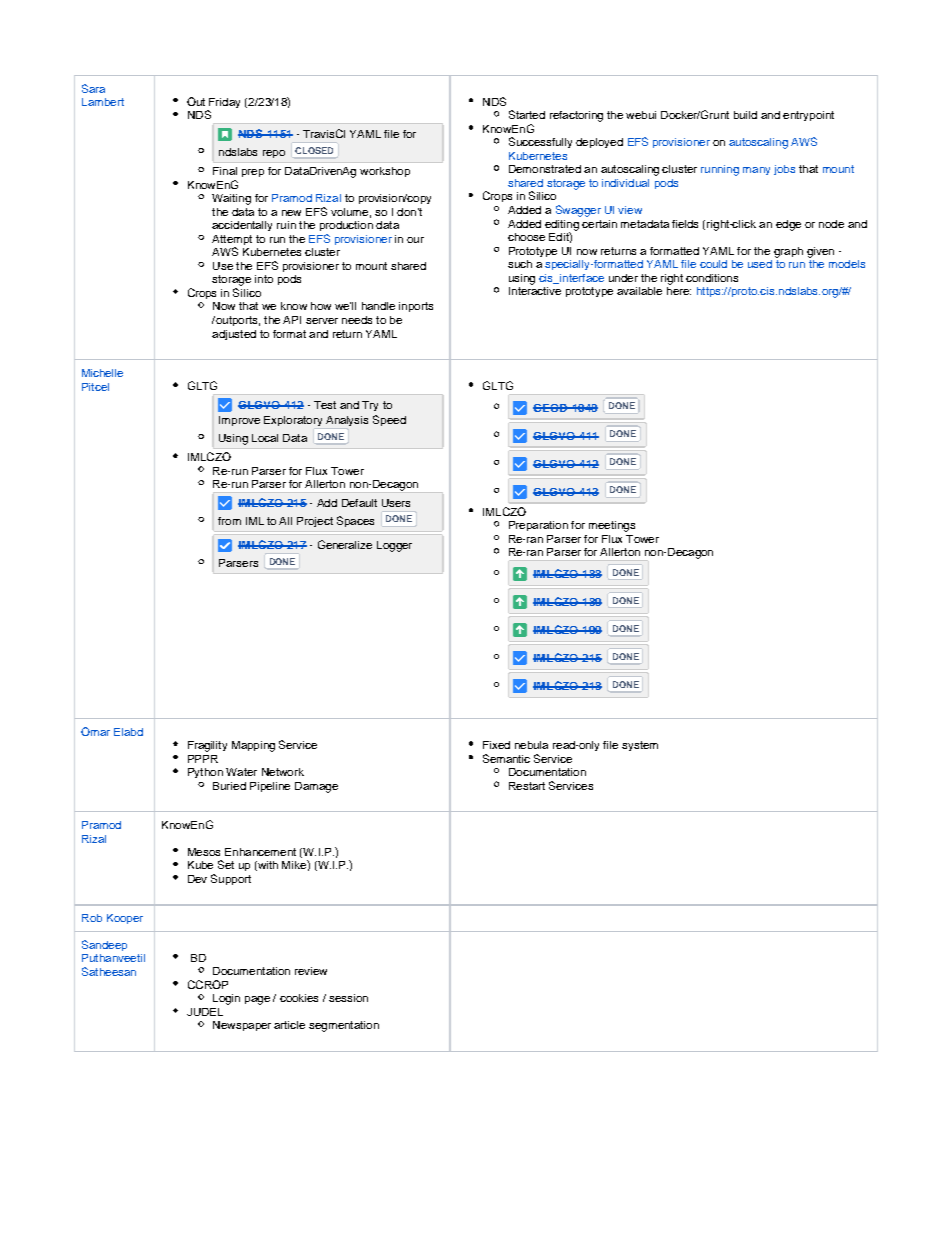 This page has width=952, height=1233. Describe the element at coordinates (506, 758) in the page. I see `Semantic` at that location.
